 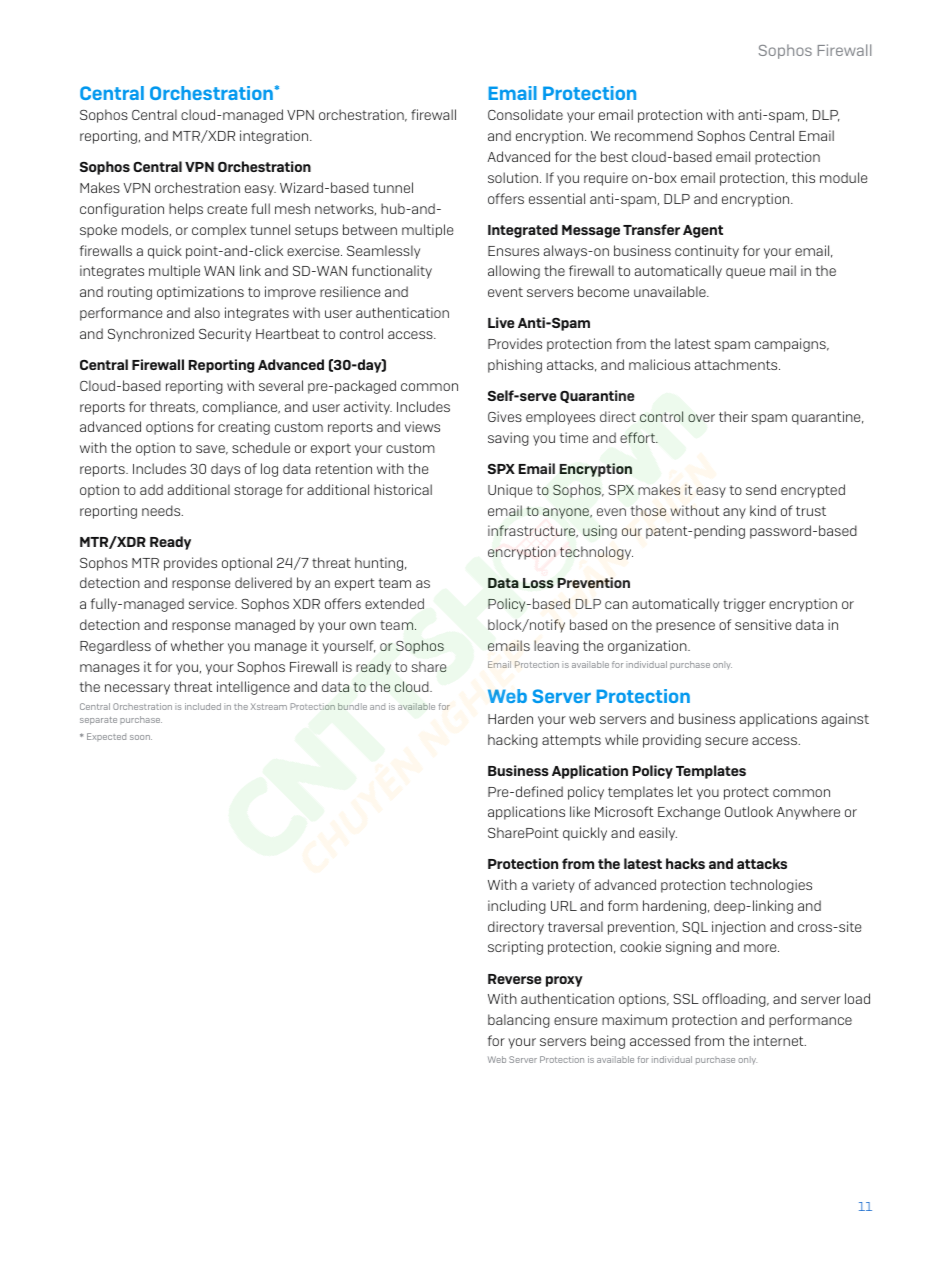 I want to click on integration, so click(x=275, y=137).
